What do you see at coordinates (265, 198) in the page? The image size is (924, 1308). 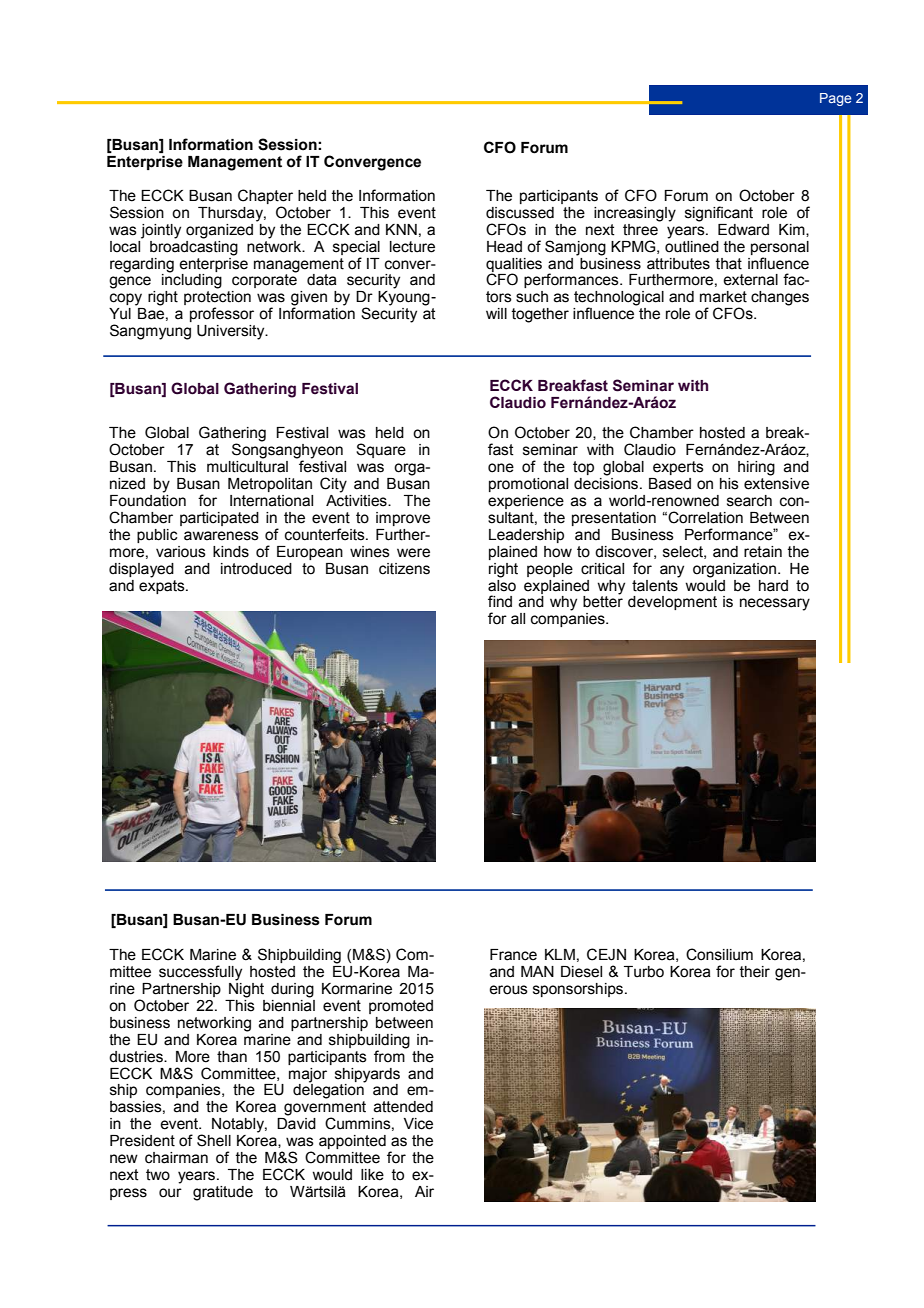 I see `Chapter` at bounding box center [265, 198].
